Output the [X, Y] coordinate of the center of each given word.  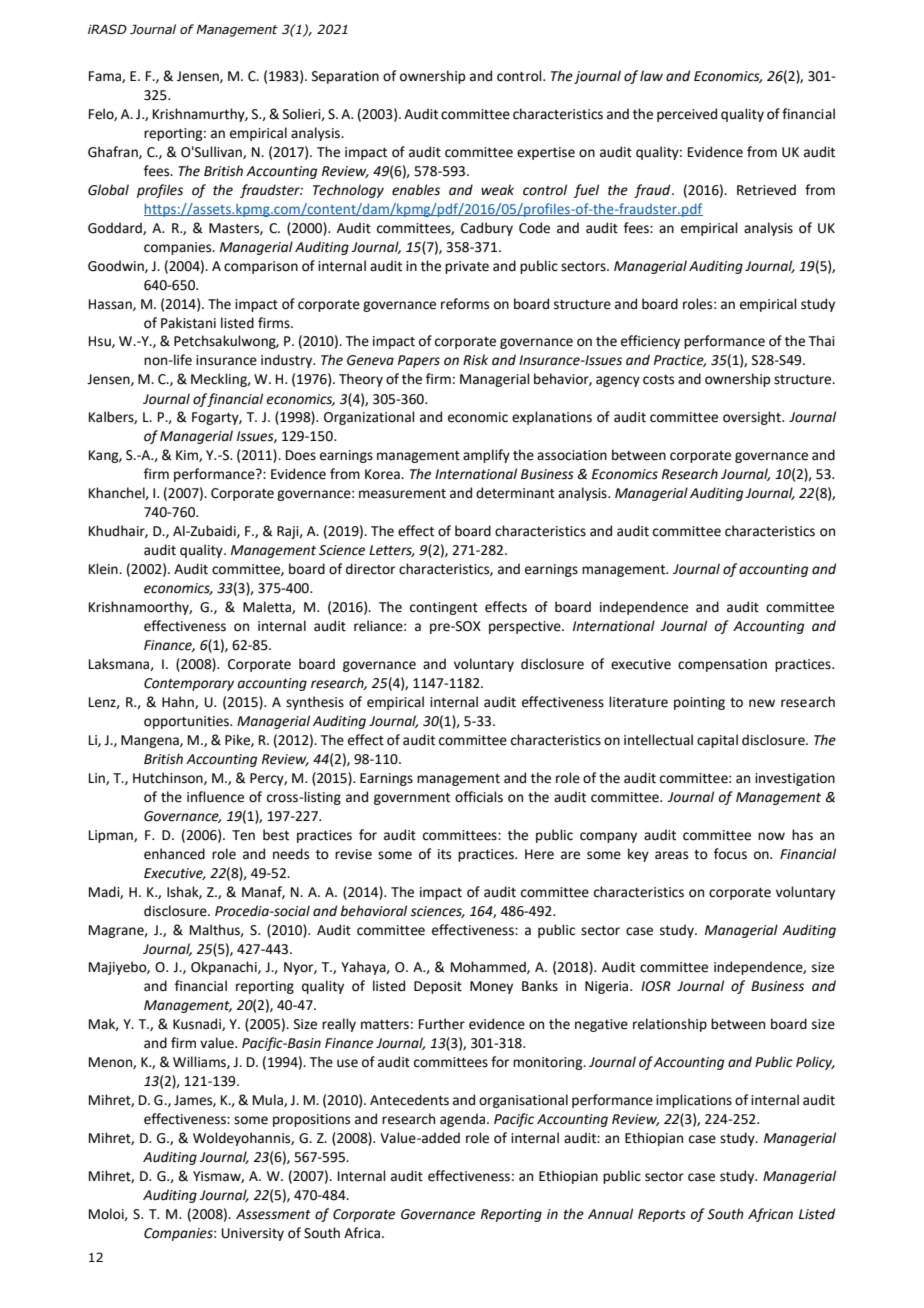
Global [108, 190]
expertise [546, 153]
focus [730, 854]
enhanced [174, 854]
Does [301, 455]
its [444, 854]
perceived [687, 115]
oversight [753, 418]
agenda [464, 1120]
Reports [662, 1215]
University [253, 1234]
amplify [486, 456]
